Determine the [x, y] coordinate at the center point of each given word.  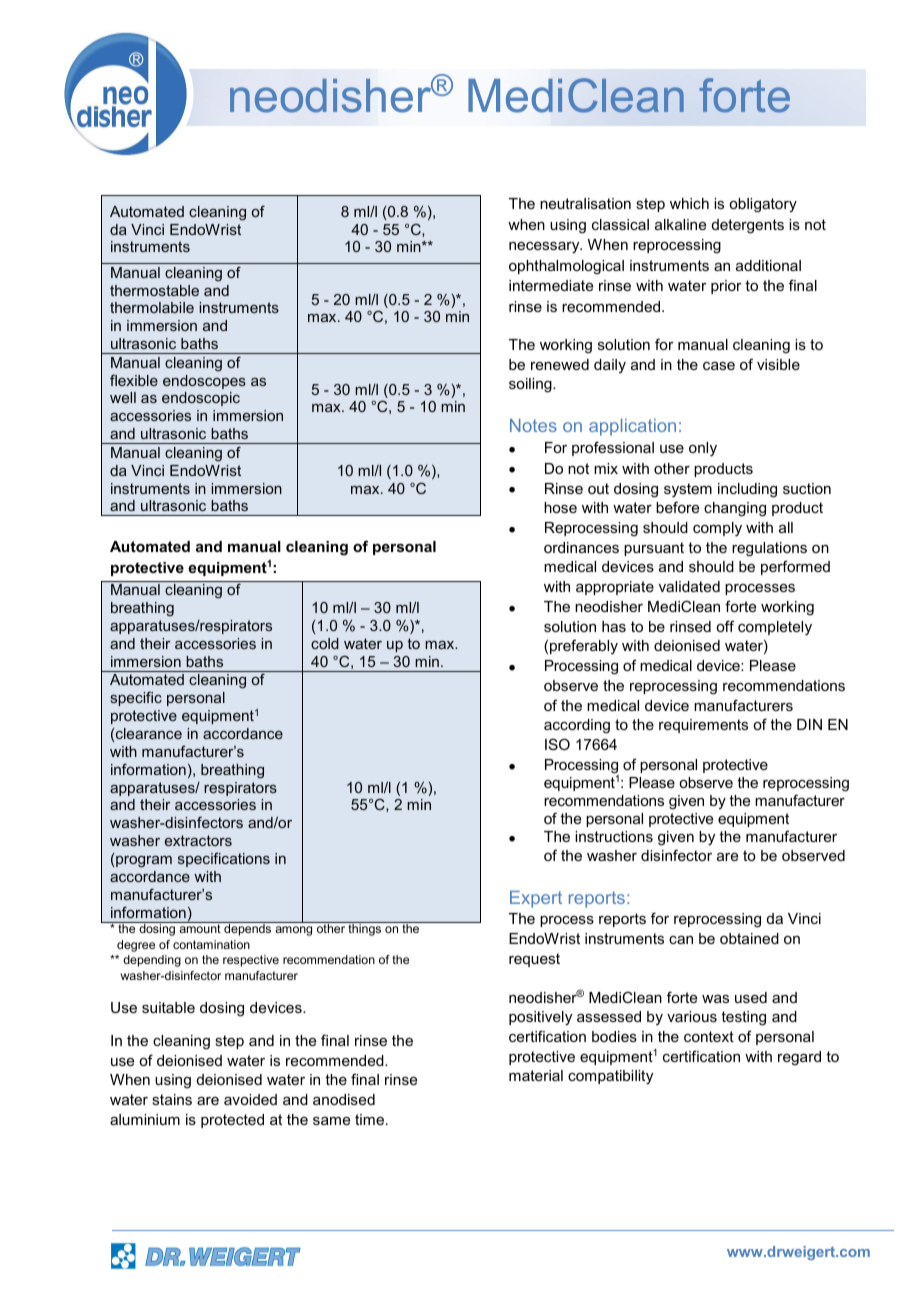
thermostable [154, 290]
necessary [545, 248]
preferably [584, 646]
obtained [749, 938]
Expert [536, 899]
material [536, 1075]
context [709, 1036]
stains [172, 1099]
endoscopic [201, 399]
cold [325, 643]
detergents [748, 226]
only [703, 449]
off [725, 626]
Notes [533, 425]
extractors [198, 840]
